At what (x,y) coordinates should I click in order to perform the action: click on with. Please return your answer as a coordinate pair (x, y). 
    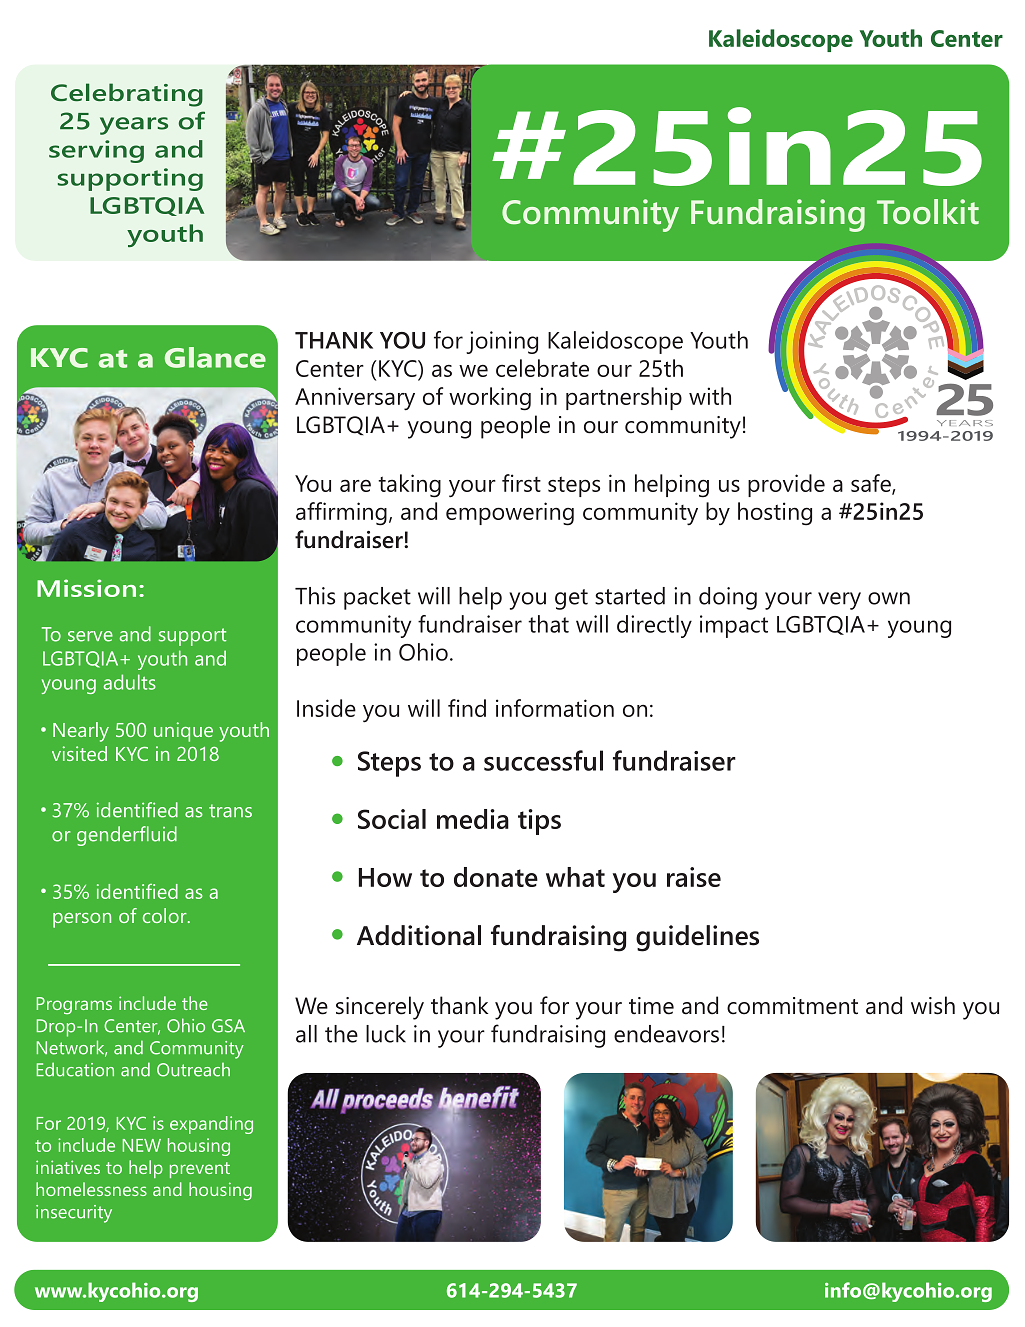
    Looking at the image, I should click on (710, 396).
